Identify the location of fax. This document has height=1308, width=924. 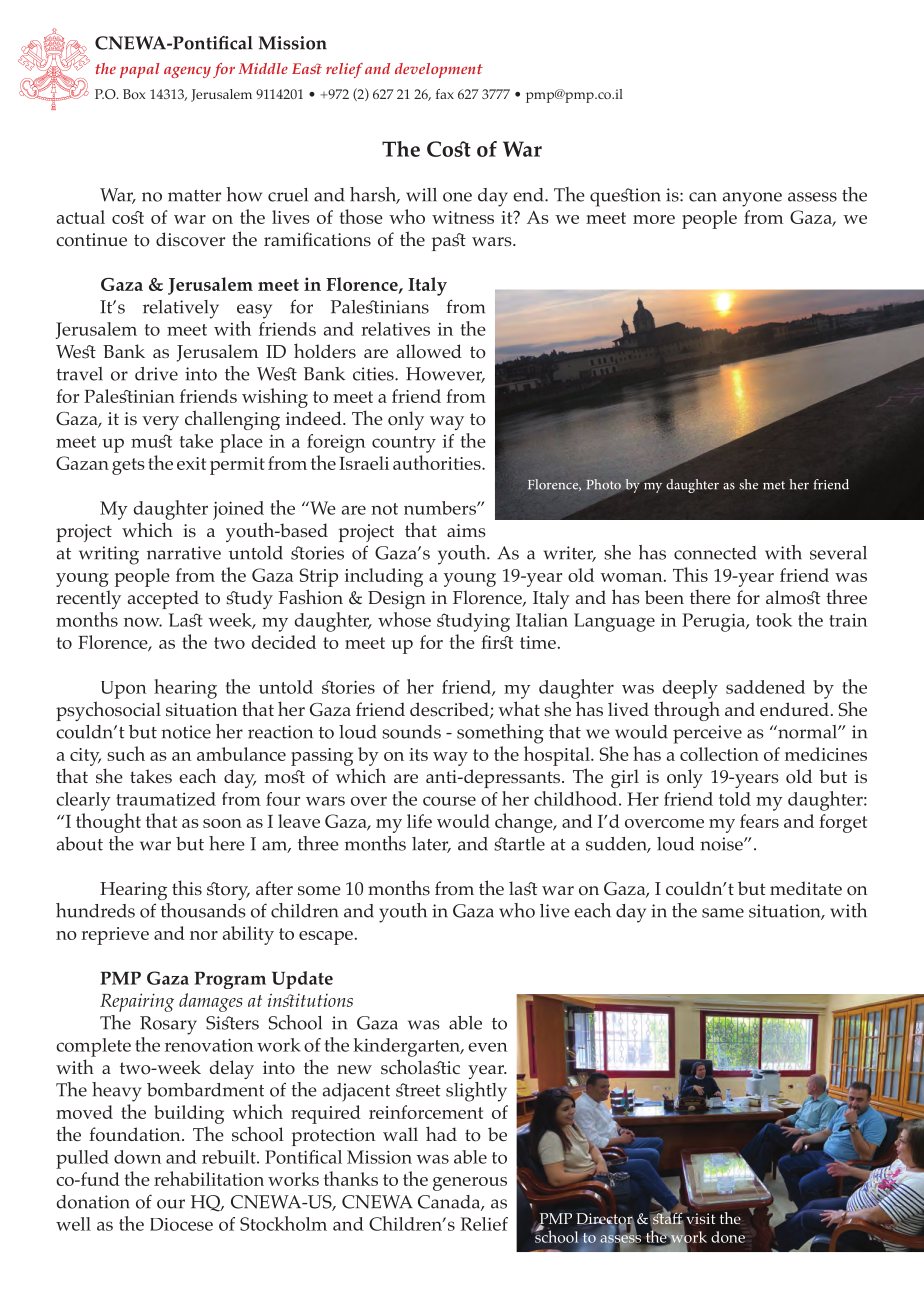
(445, 94).
